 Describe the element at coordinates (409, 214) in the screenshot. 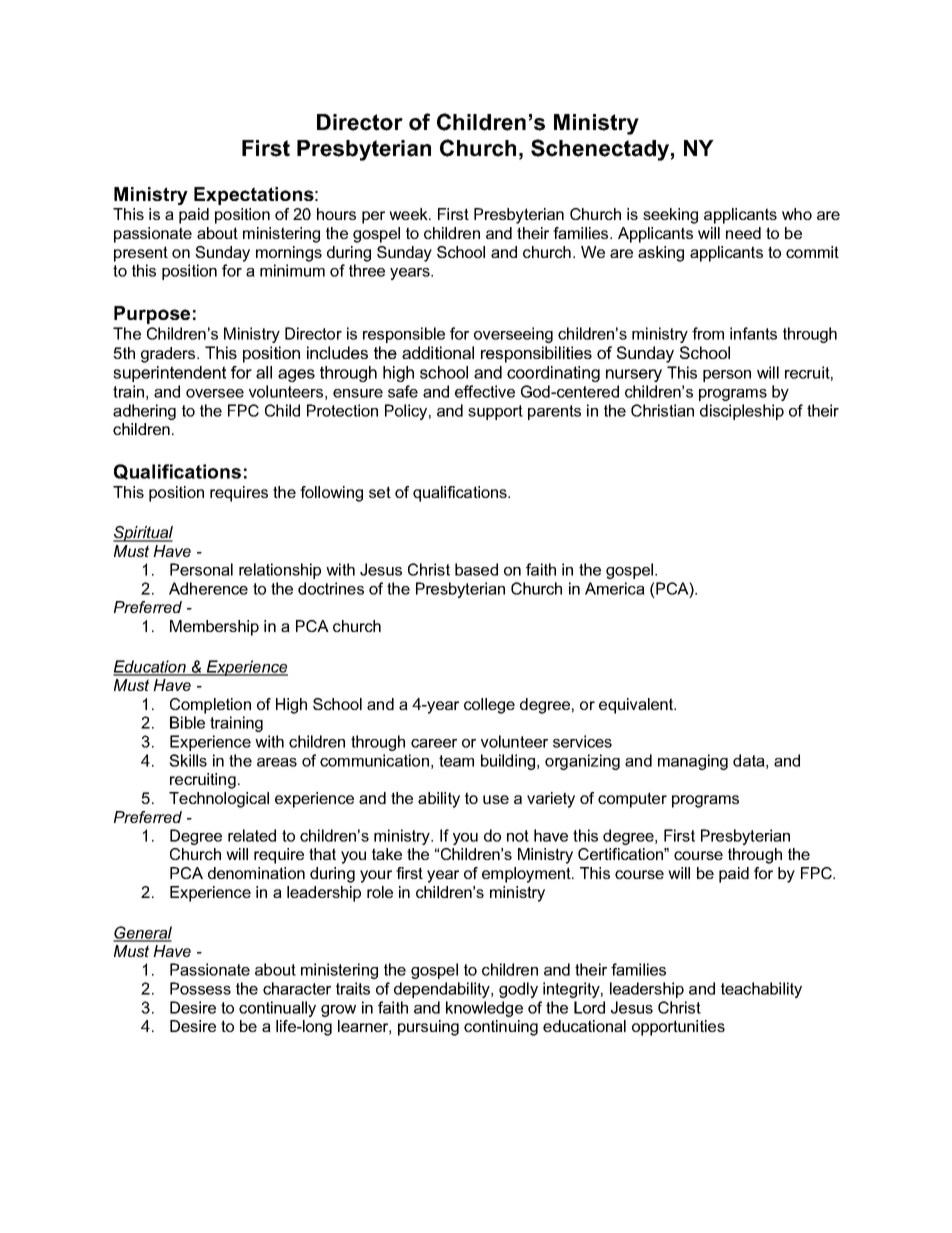

I see `week` at that location.
